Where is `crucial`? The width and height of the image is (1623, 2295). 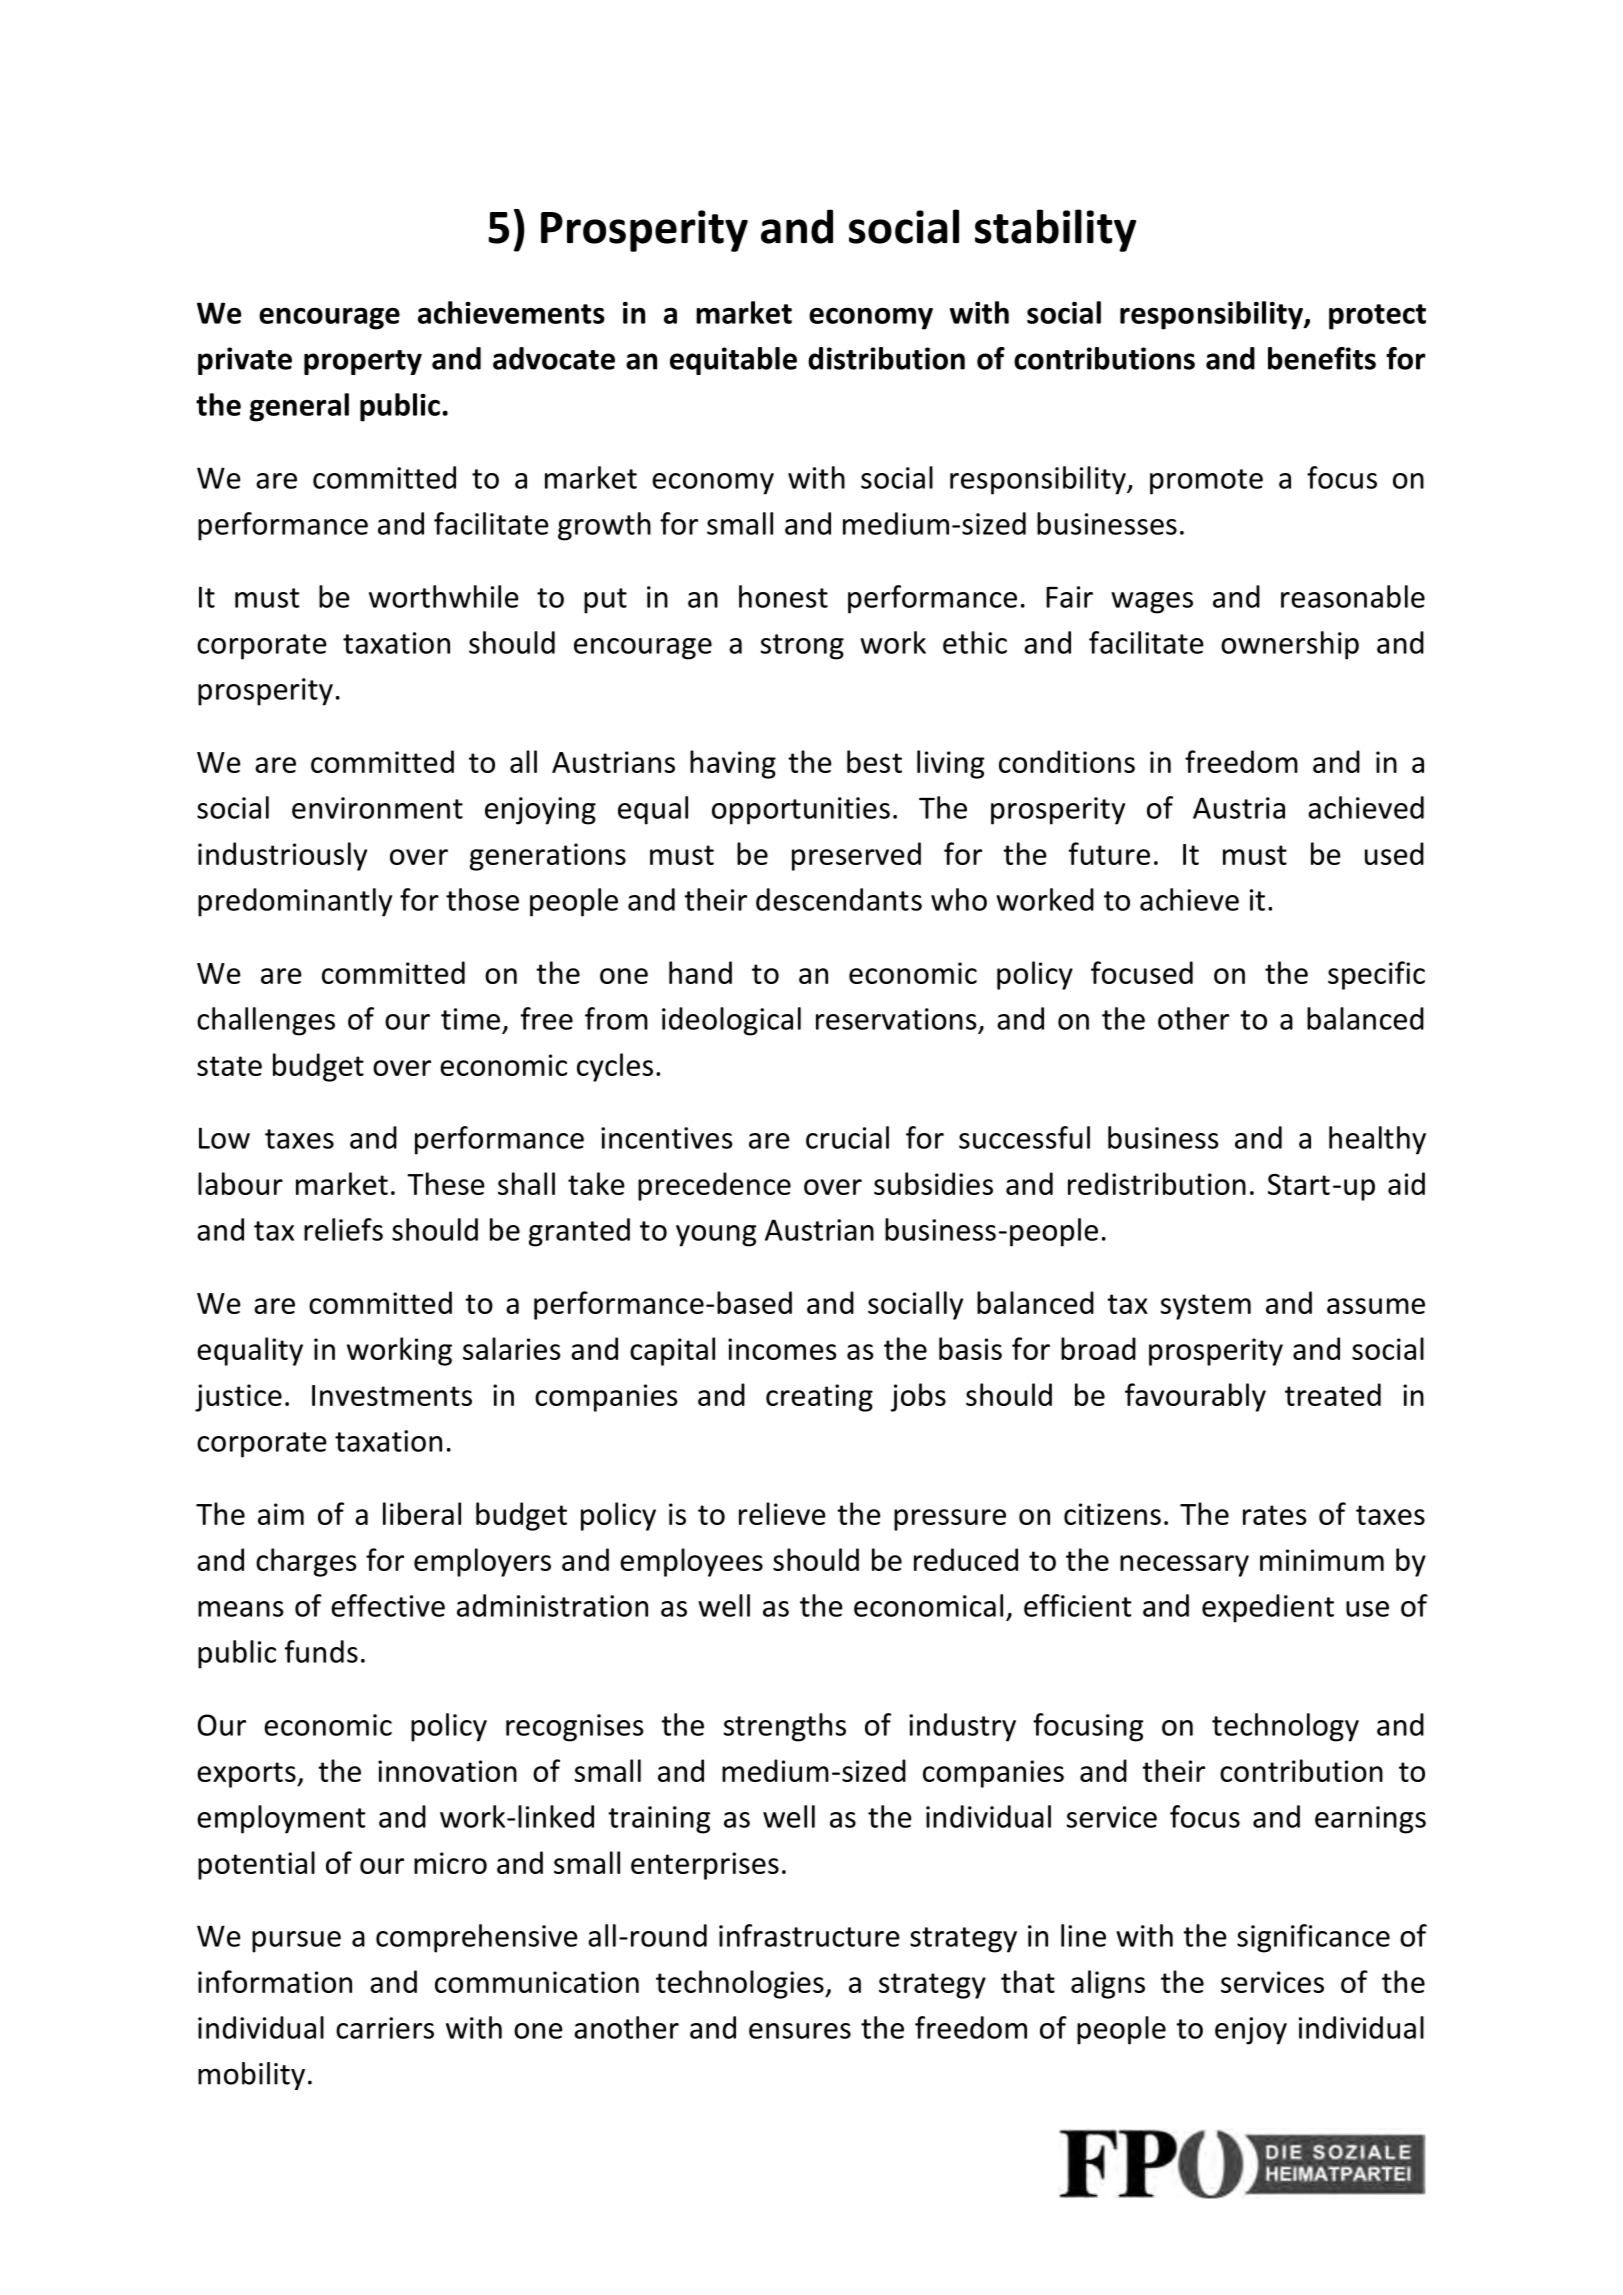 crucial is located at coordinates (847, 1137).
